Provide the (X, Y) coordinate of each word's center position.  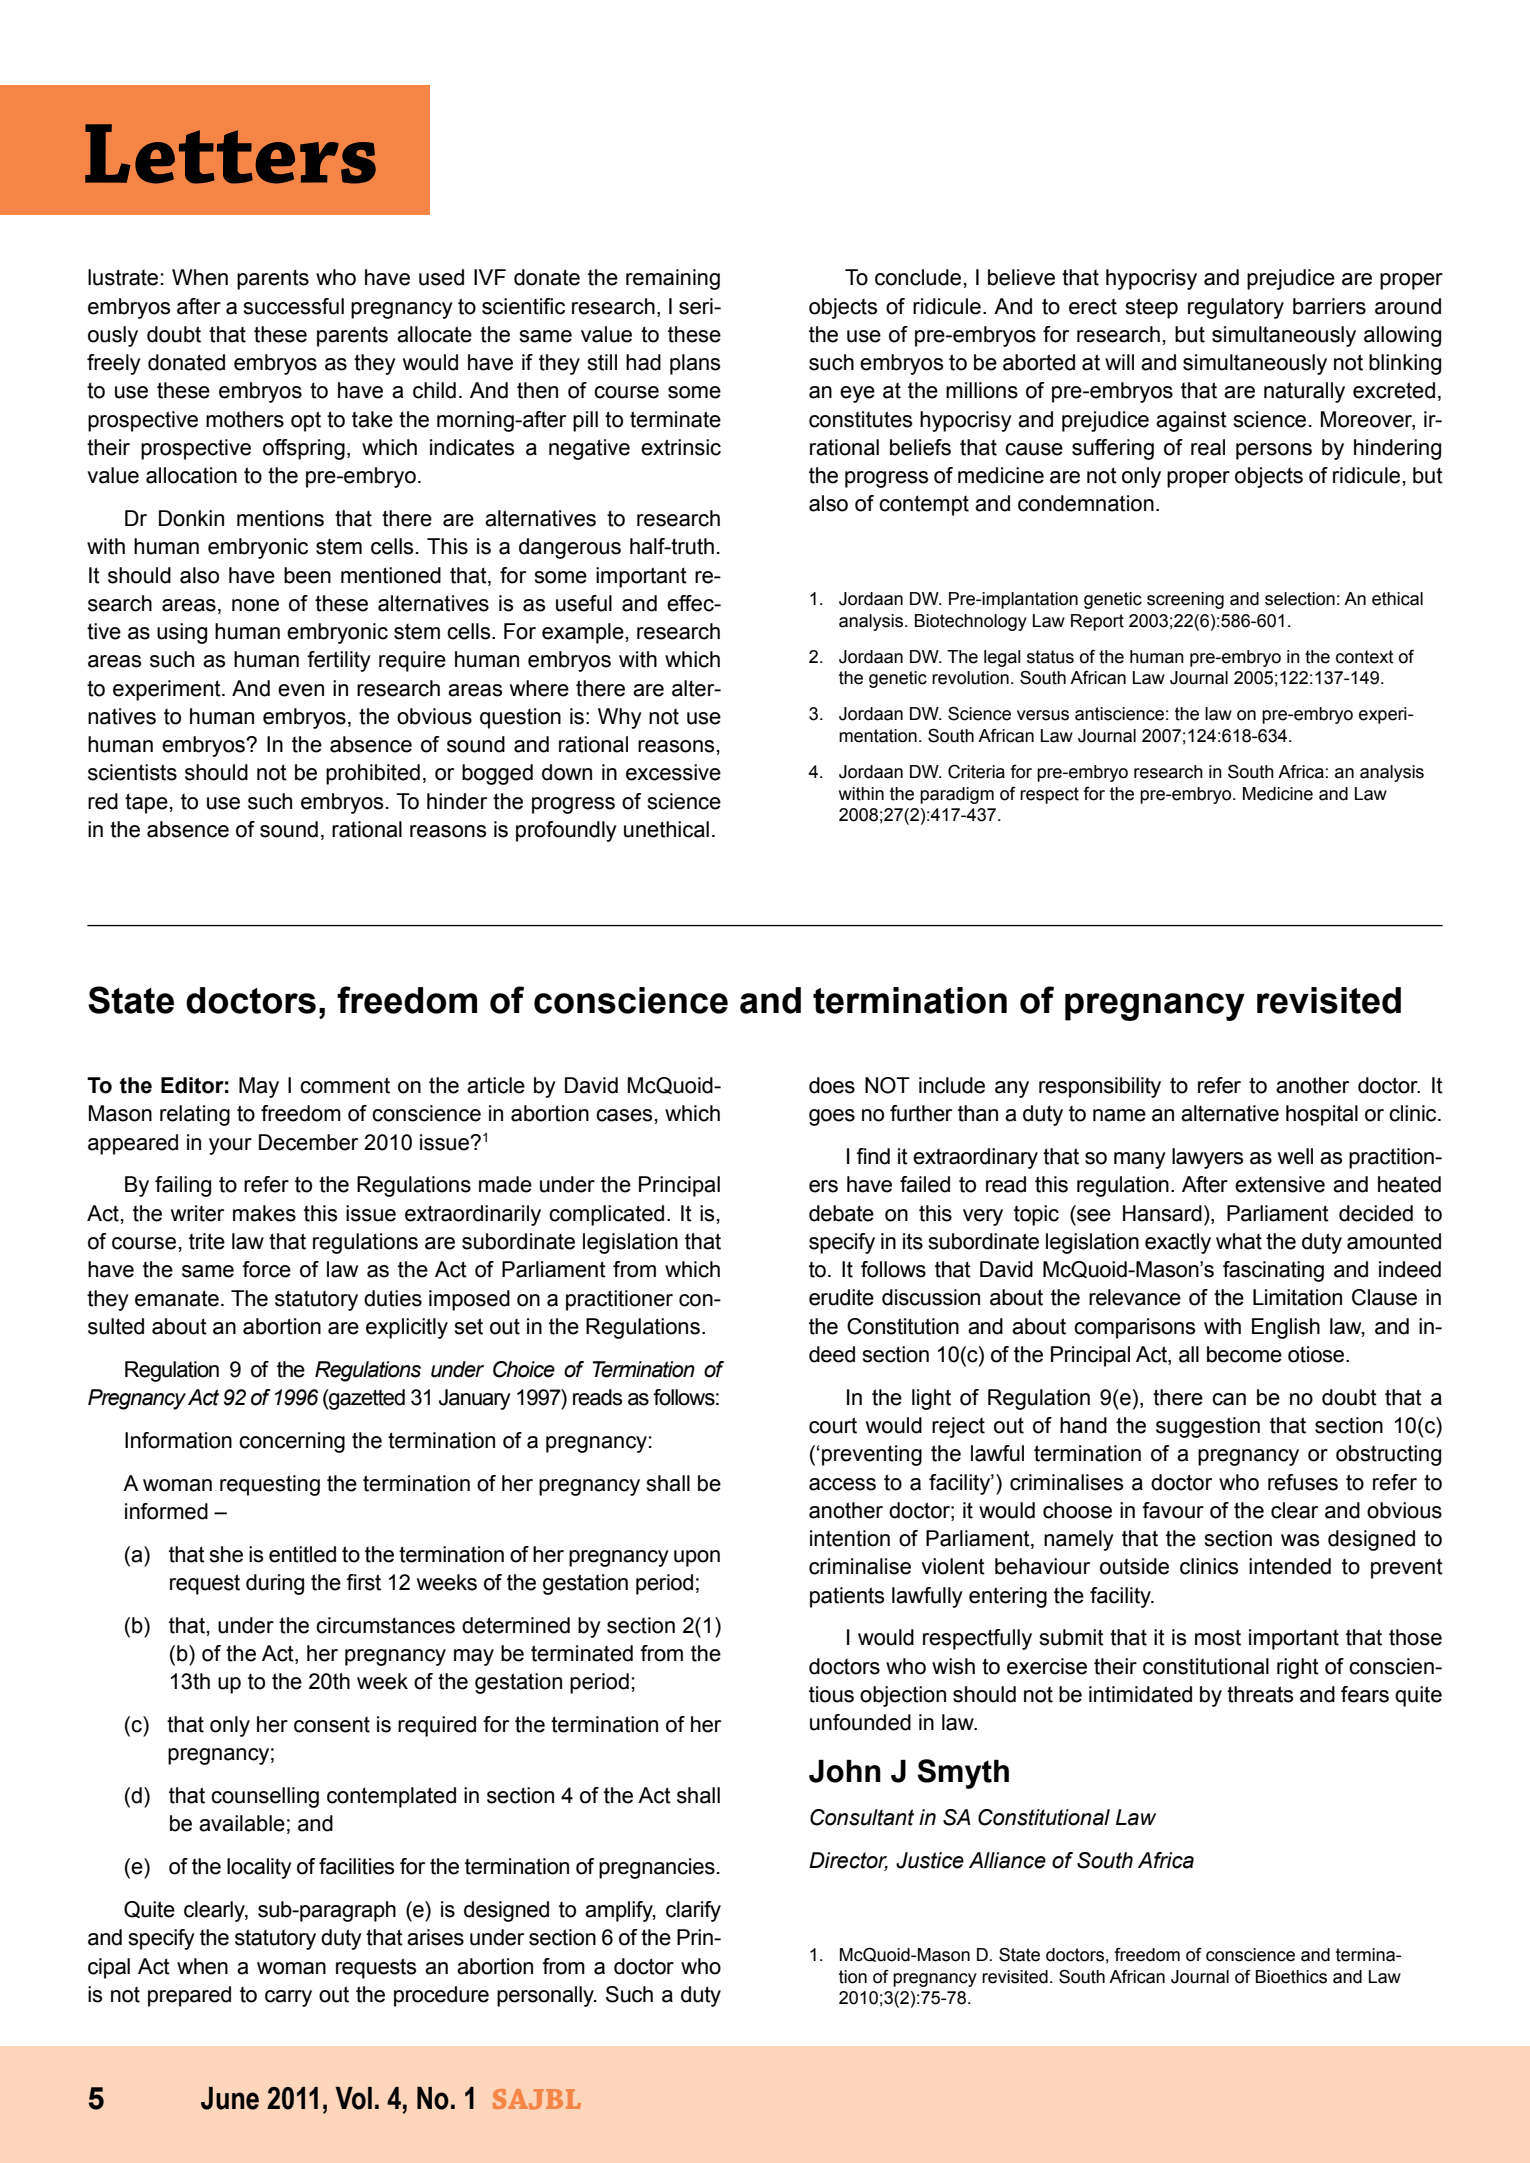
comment (345, 1085)
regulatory (1236, 308)
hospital (1322, 1115)
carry (288, 1998)
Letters (230, 154)
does (832, 1085)
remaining (673, 279)
